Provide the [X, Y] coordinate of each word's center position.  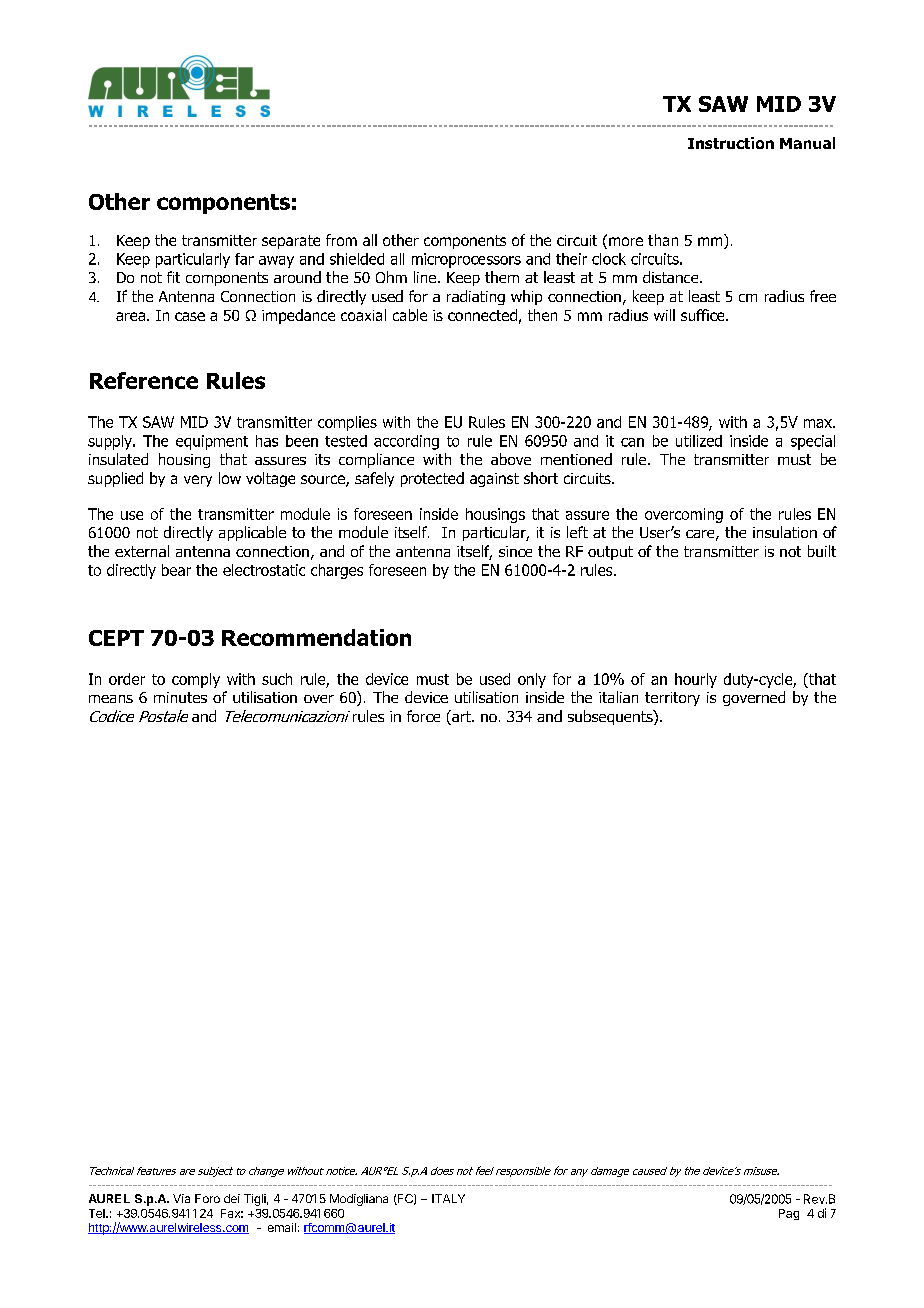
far [244, 259]
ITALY [448, 1198]
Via [181, 1198]
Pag [789, 1214]
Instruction [731, 143]
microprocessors [466, 260]
